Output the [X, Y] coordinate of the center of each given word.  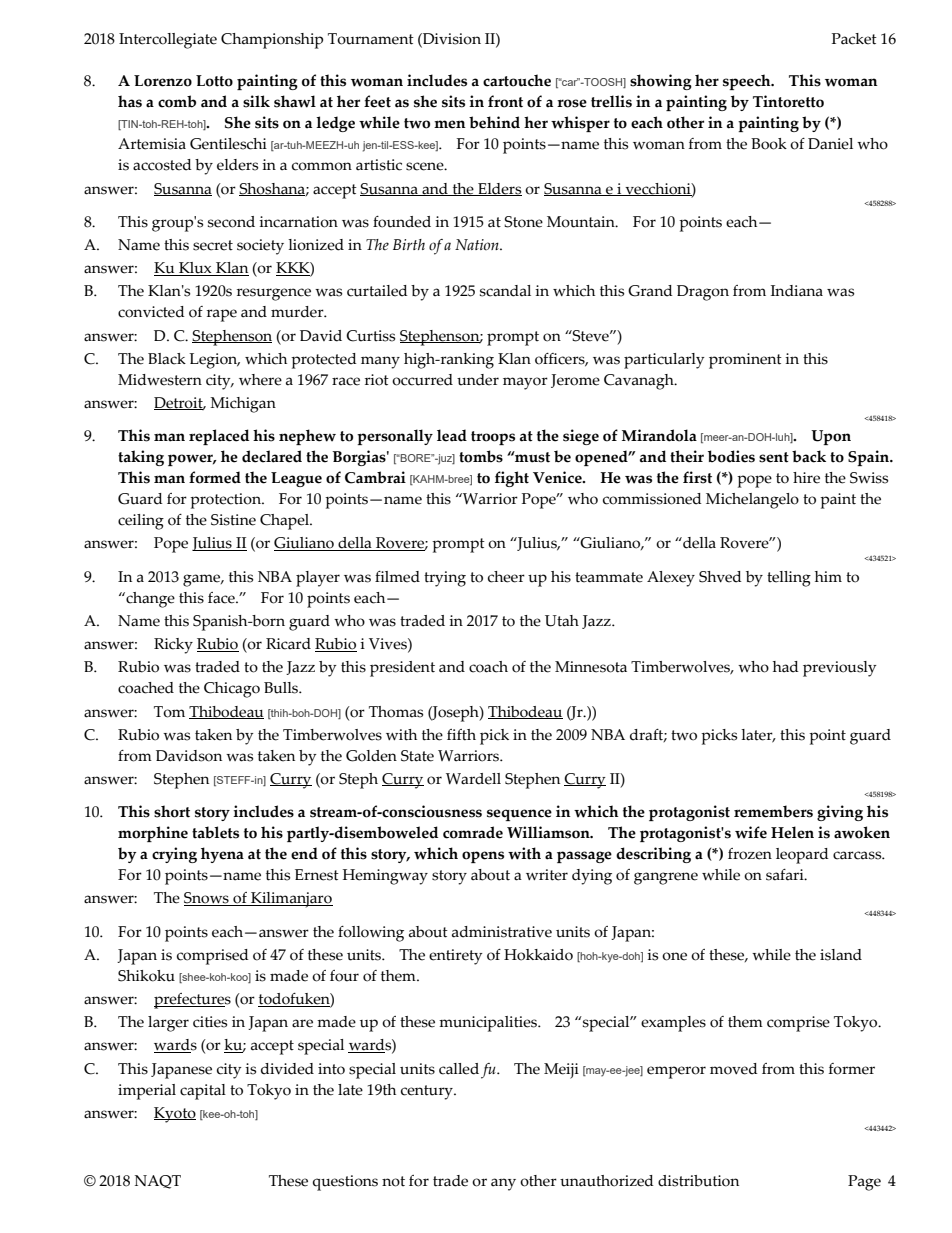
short [172, 811]
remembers [773, 811]
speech [748, 82]
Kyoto [175, 1115]
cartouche [517, 80]
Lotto [214, 81]
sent [774, 457]
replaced [219, 437]
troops [493, 438]
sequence [519, 815]
